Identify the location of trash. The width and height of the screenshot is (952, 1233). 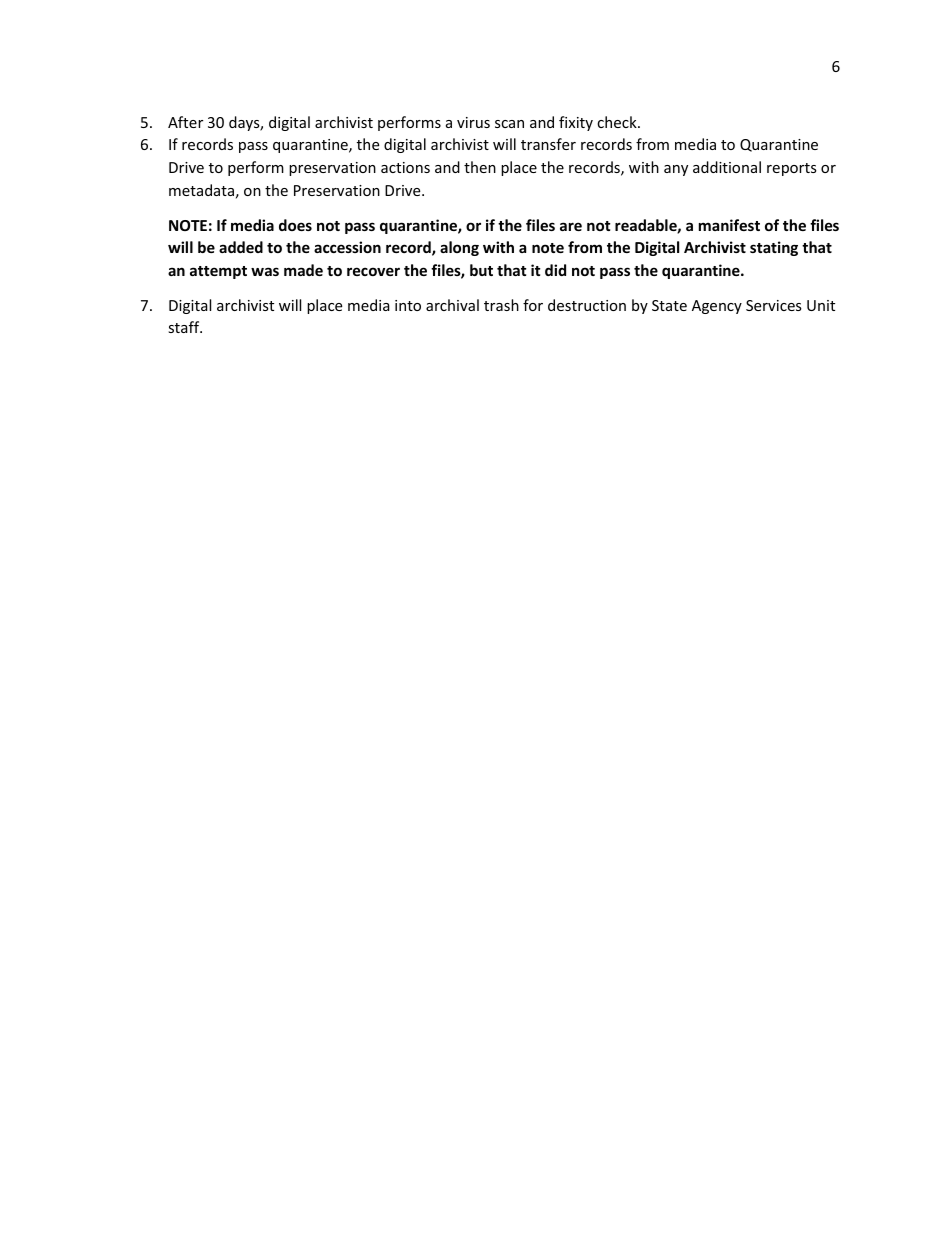
(501, 305).
